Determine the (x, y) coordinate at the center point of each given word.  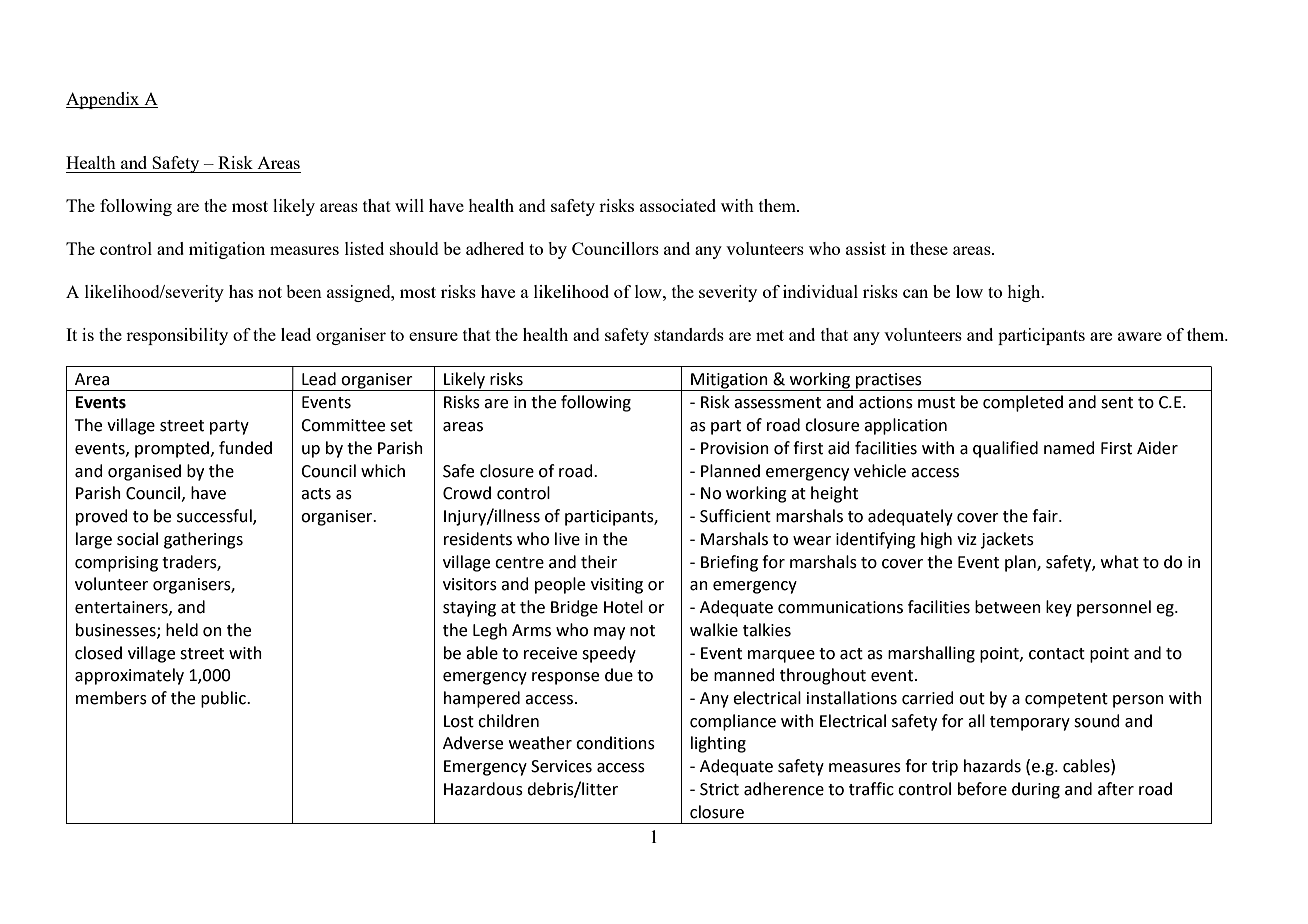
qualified (1005, 449)
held (182, 630)
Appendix (104, 100)
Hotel (623, 607)
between (1008, 607)
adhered (495, 248)
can (915, 293)
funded (245, 448)
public (224, 699)
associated (678, 205)
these (929, 248)
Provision (735, 448)
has (241, 291)
